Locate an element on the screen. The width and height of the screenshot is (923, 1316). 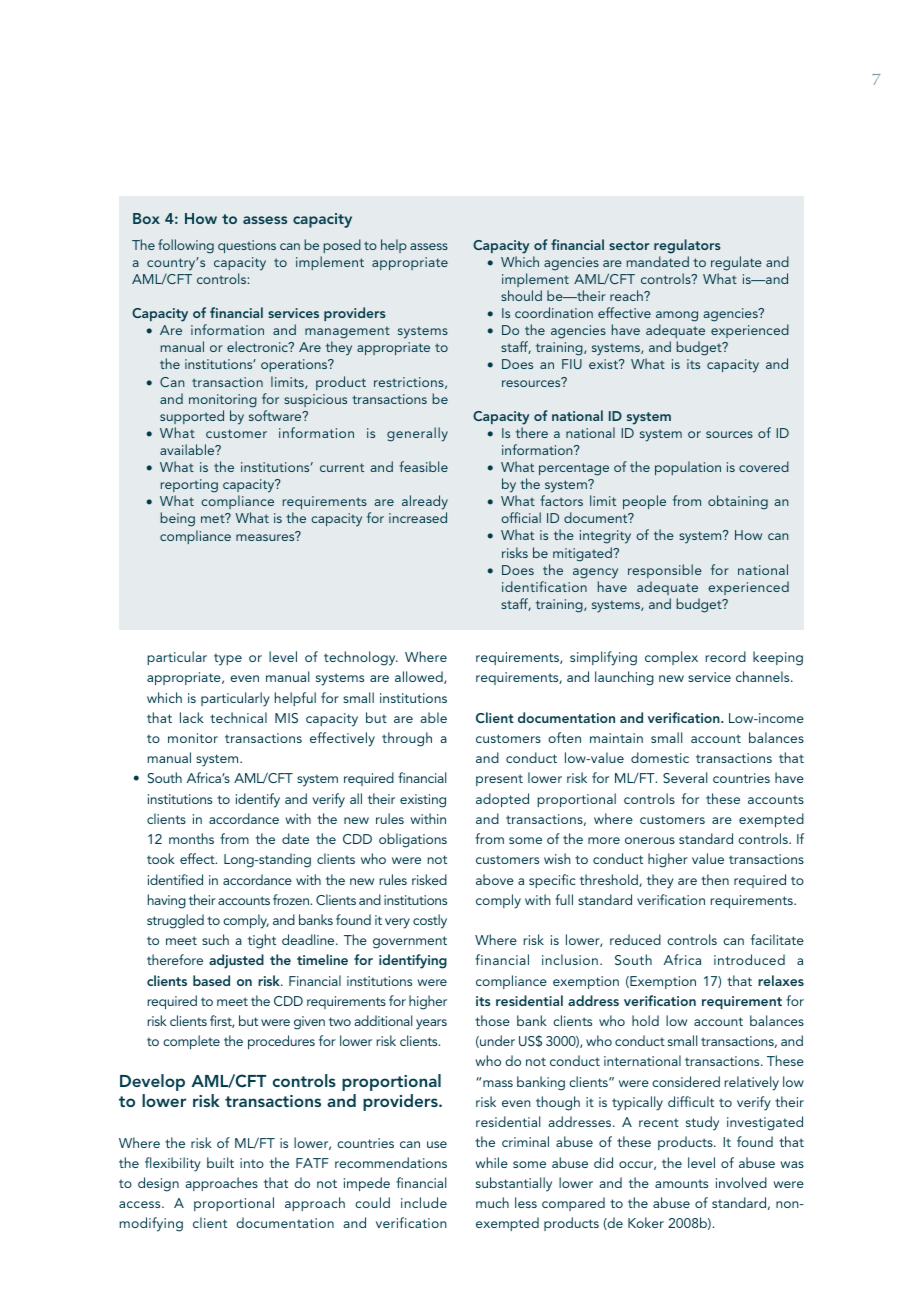
regulators is located at coordinates (687, 246).
